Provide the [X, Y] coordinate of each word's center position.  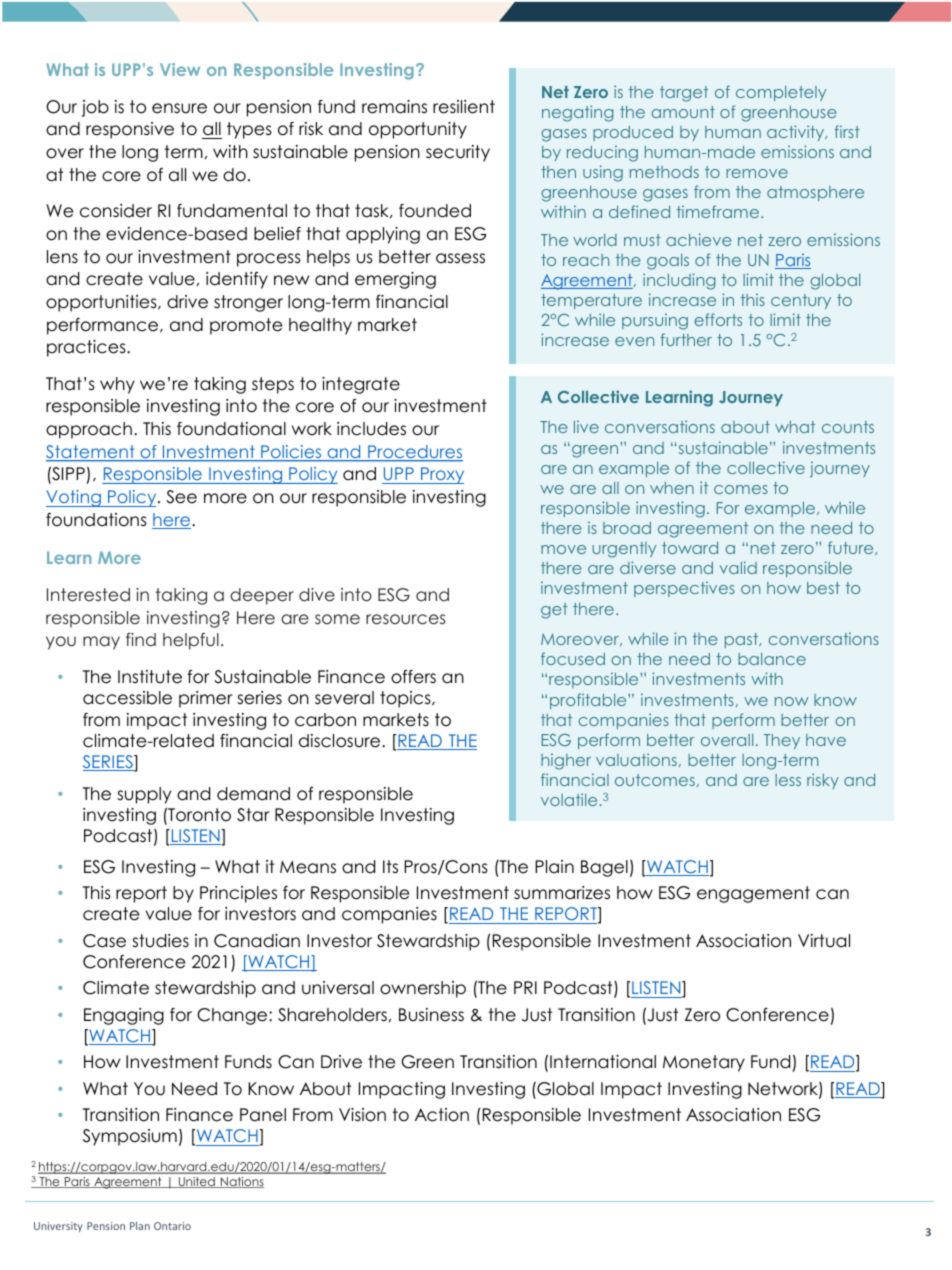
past [743, 640]
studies [160, 941]
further [686, 339]
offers [413, 677]
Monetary [704, 1063]
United [196, 1182]
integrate [361, 385]
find [141, 639]
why [117, 385]
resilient [464, 107]
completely [781, 93]
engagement [753, 894]
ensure [179, 108]
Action [442, 1115]
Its [390, 867]
